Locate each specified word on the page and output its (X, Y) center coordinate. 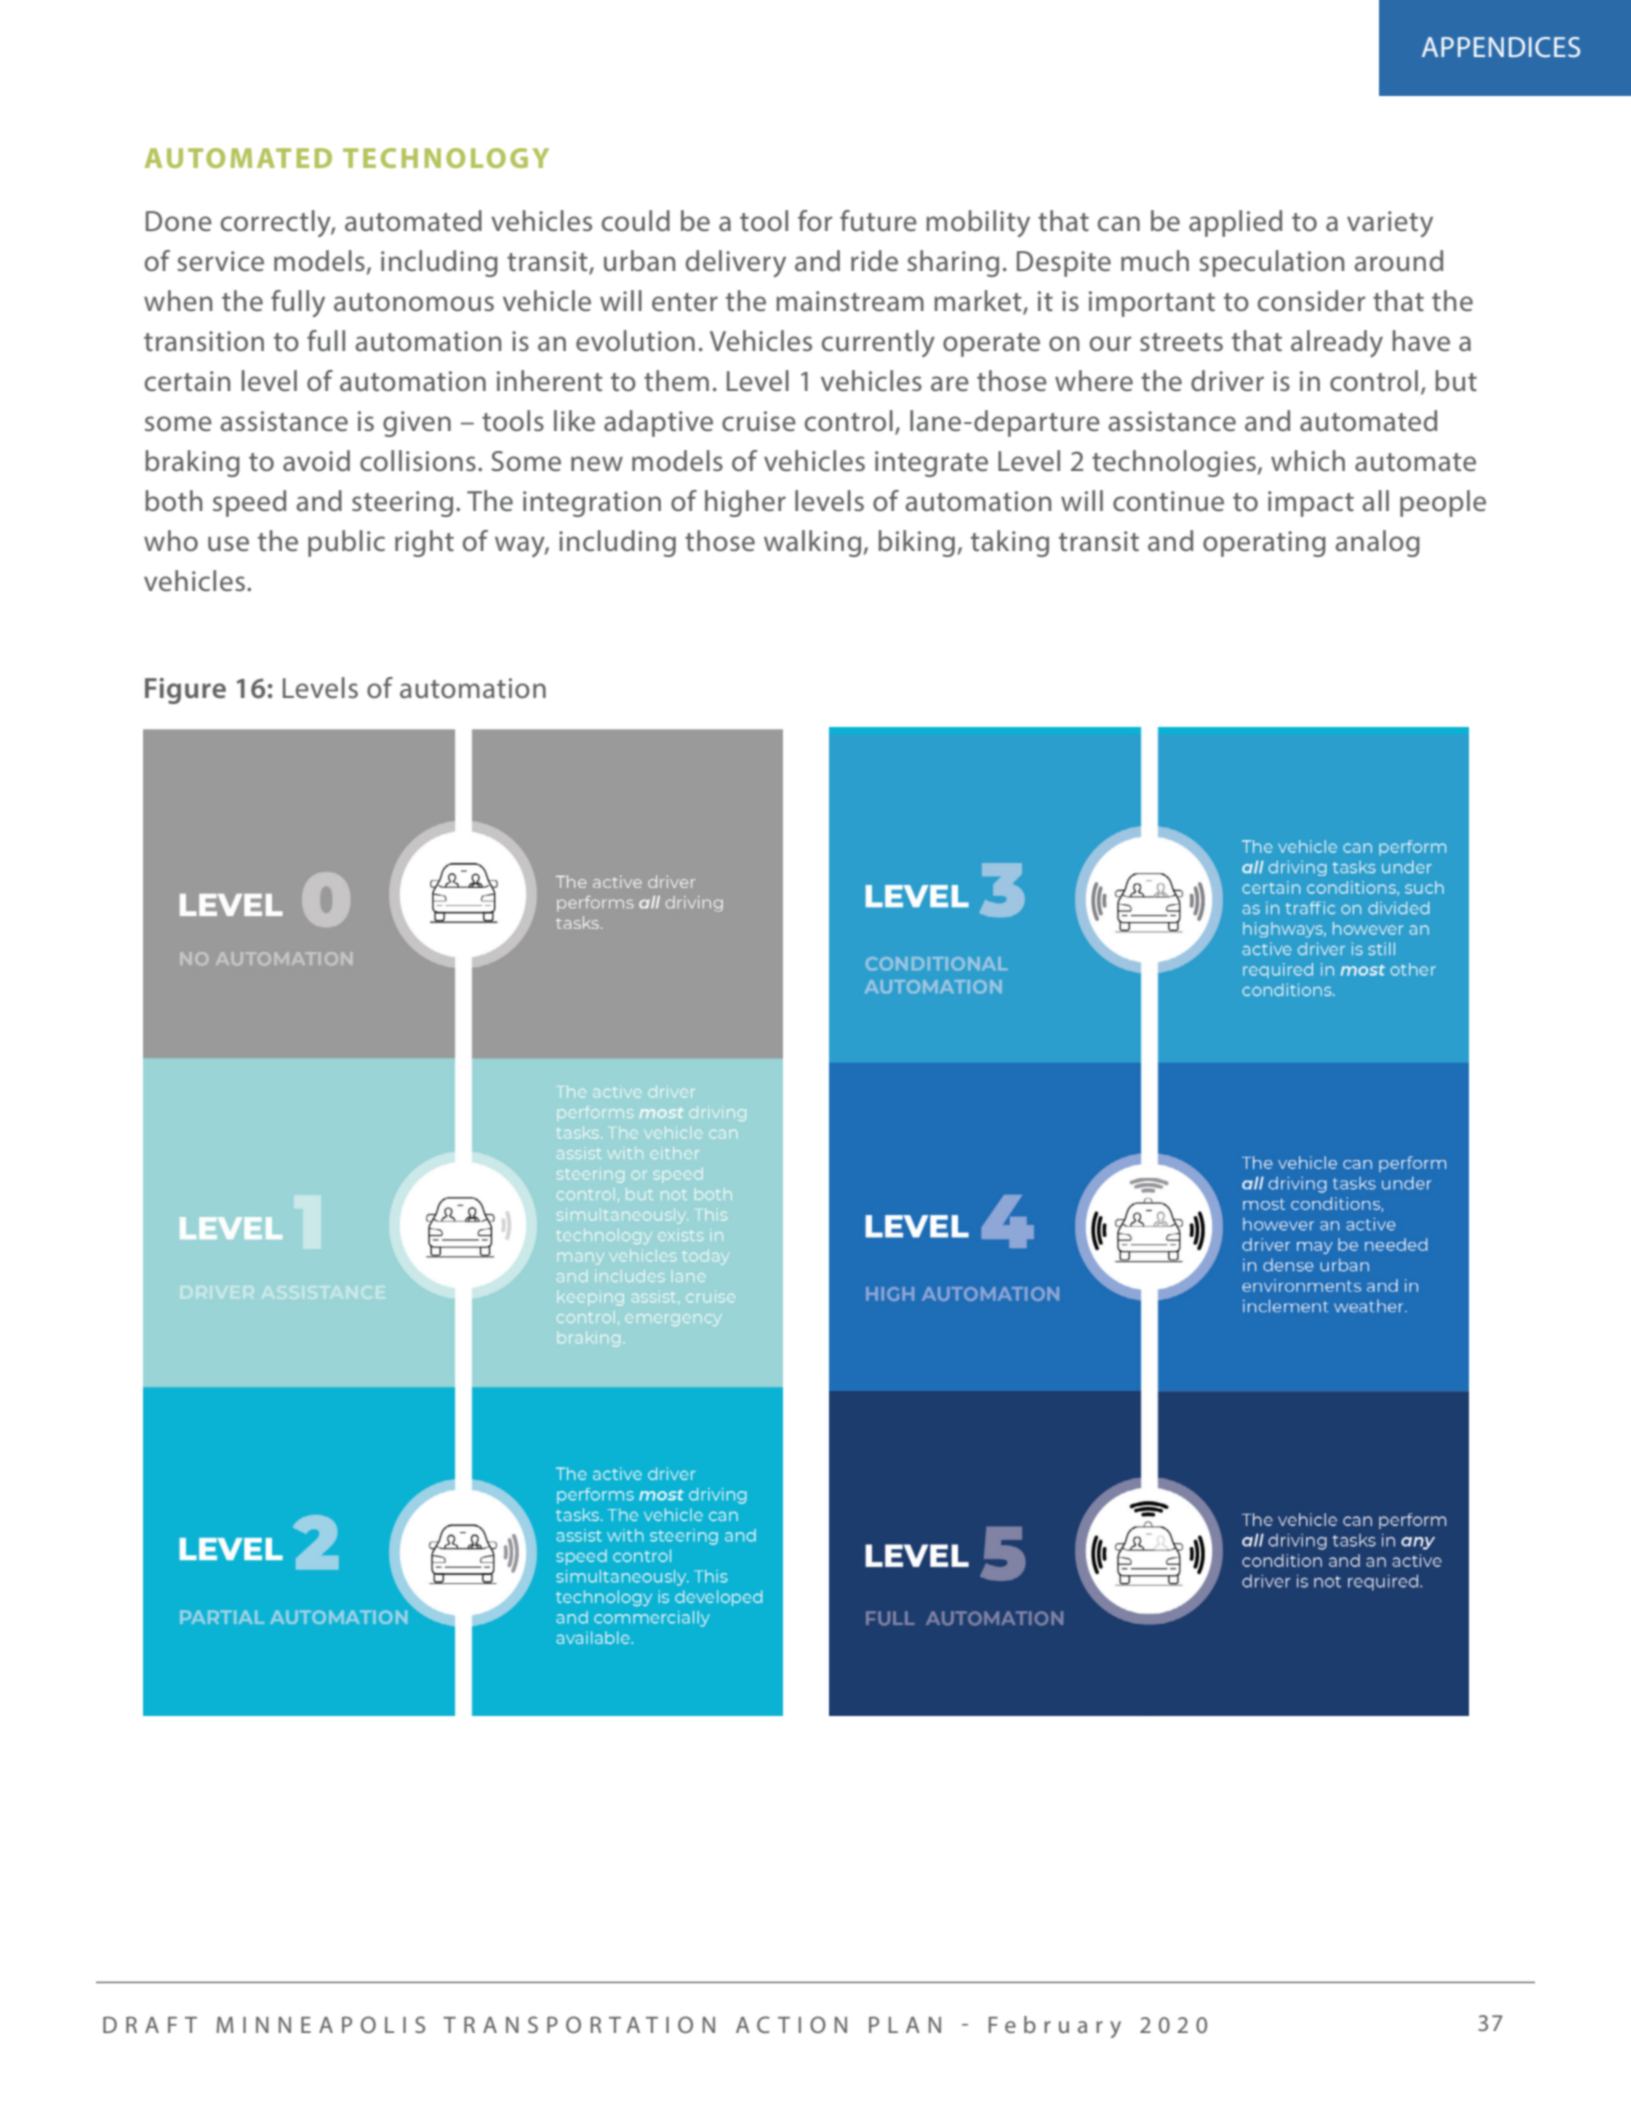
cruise (759, 421)
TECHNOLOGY (446, 158)
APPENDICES (1501, 47)
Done (179, 221)
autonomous (414, 302)
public (346, 543)
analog (1377, 543)
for (815, 220)
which (1308, 461)
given (417, 424)
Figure (185, 691)
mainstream (850, 301)
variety (1390, 224)
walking (812, 543)
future (878, 221)
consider (1311, 301)
